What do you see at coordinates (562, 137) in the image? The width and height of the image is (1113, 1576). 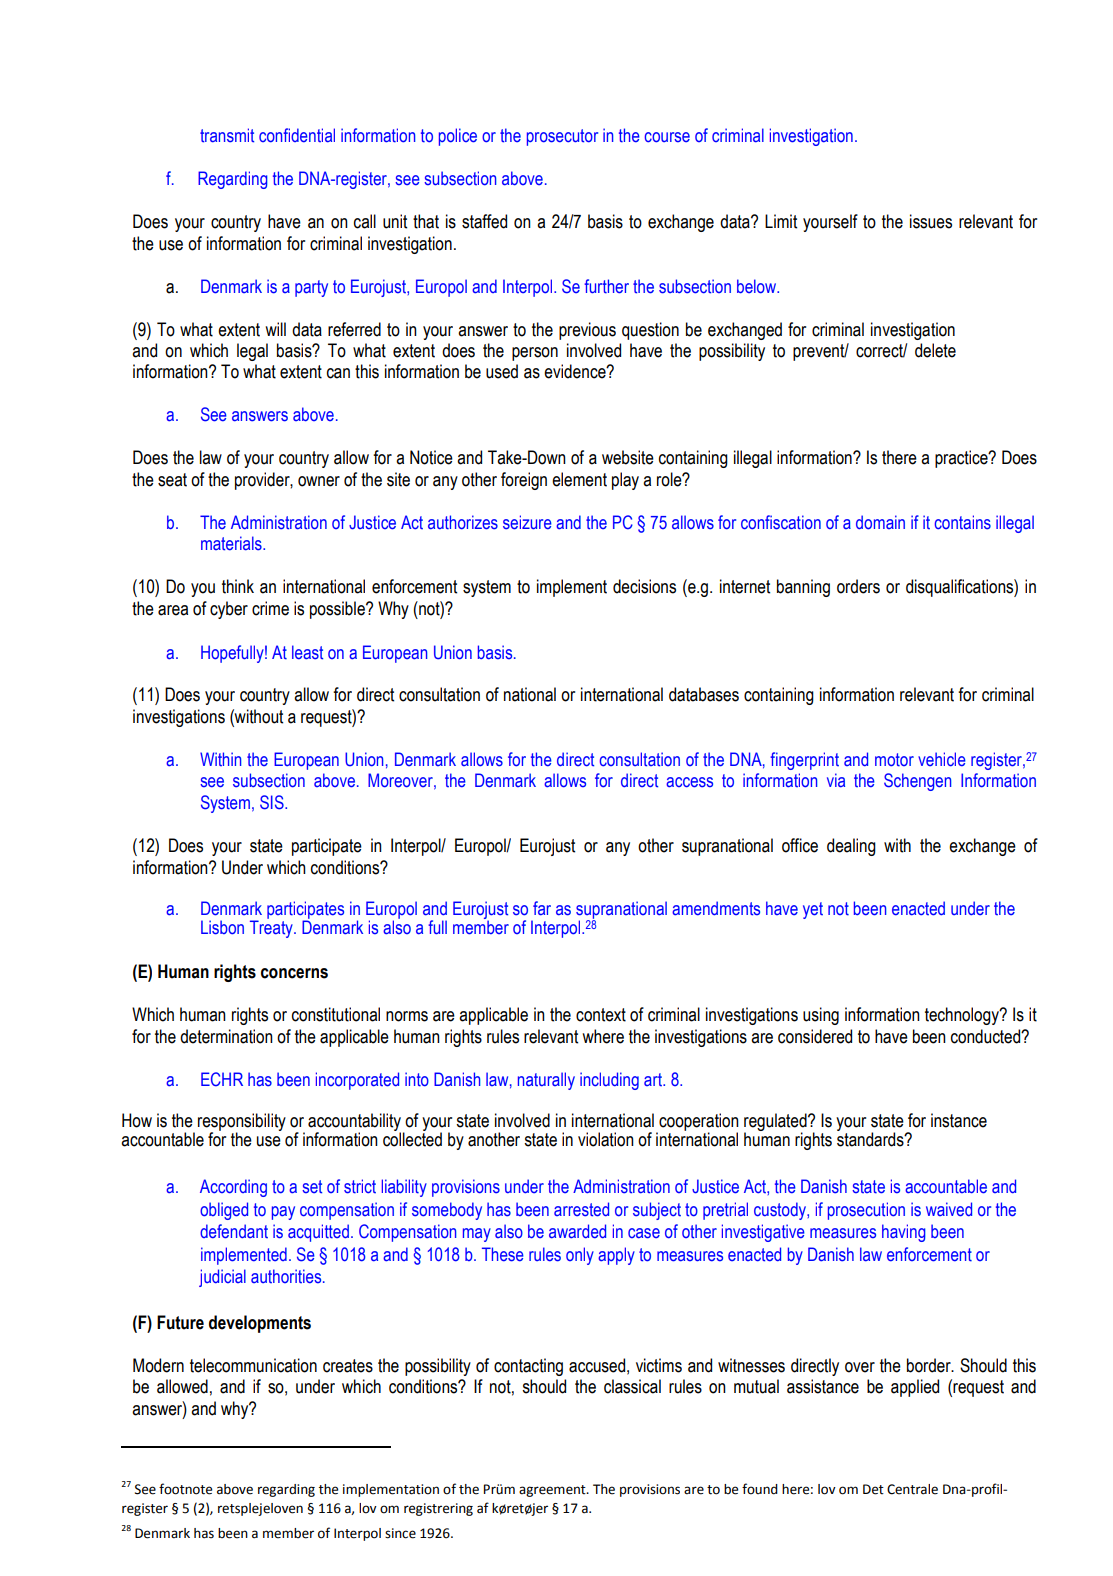 I see `prosecutor` at bounding box center [562, 137].
